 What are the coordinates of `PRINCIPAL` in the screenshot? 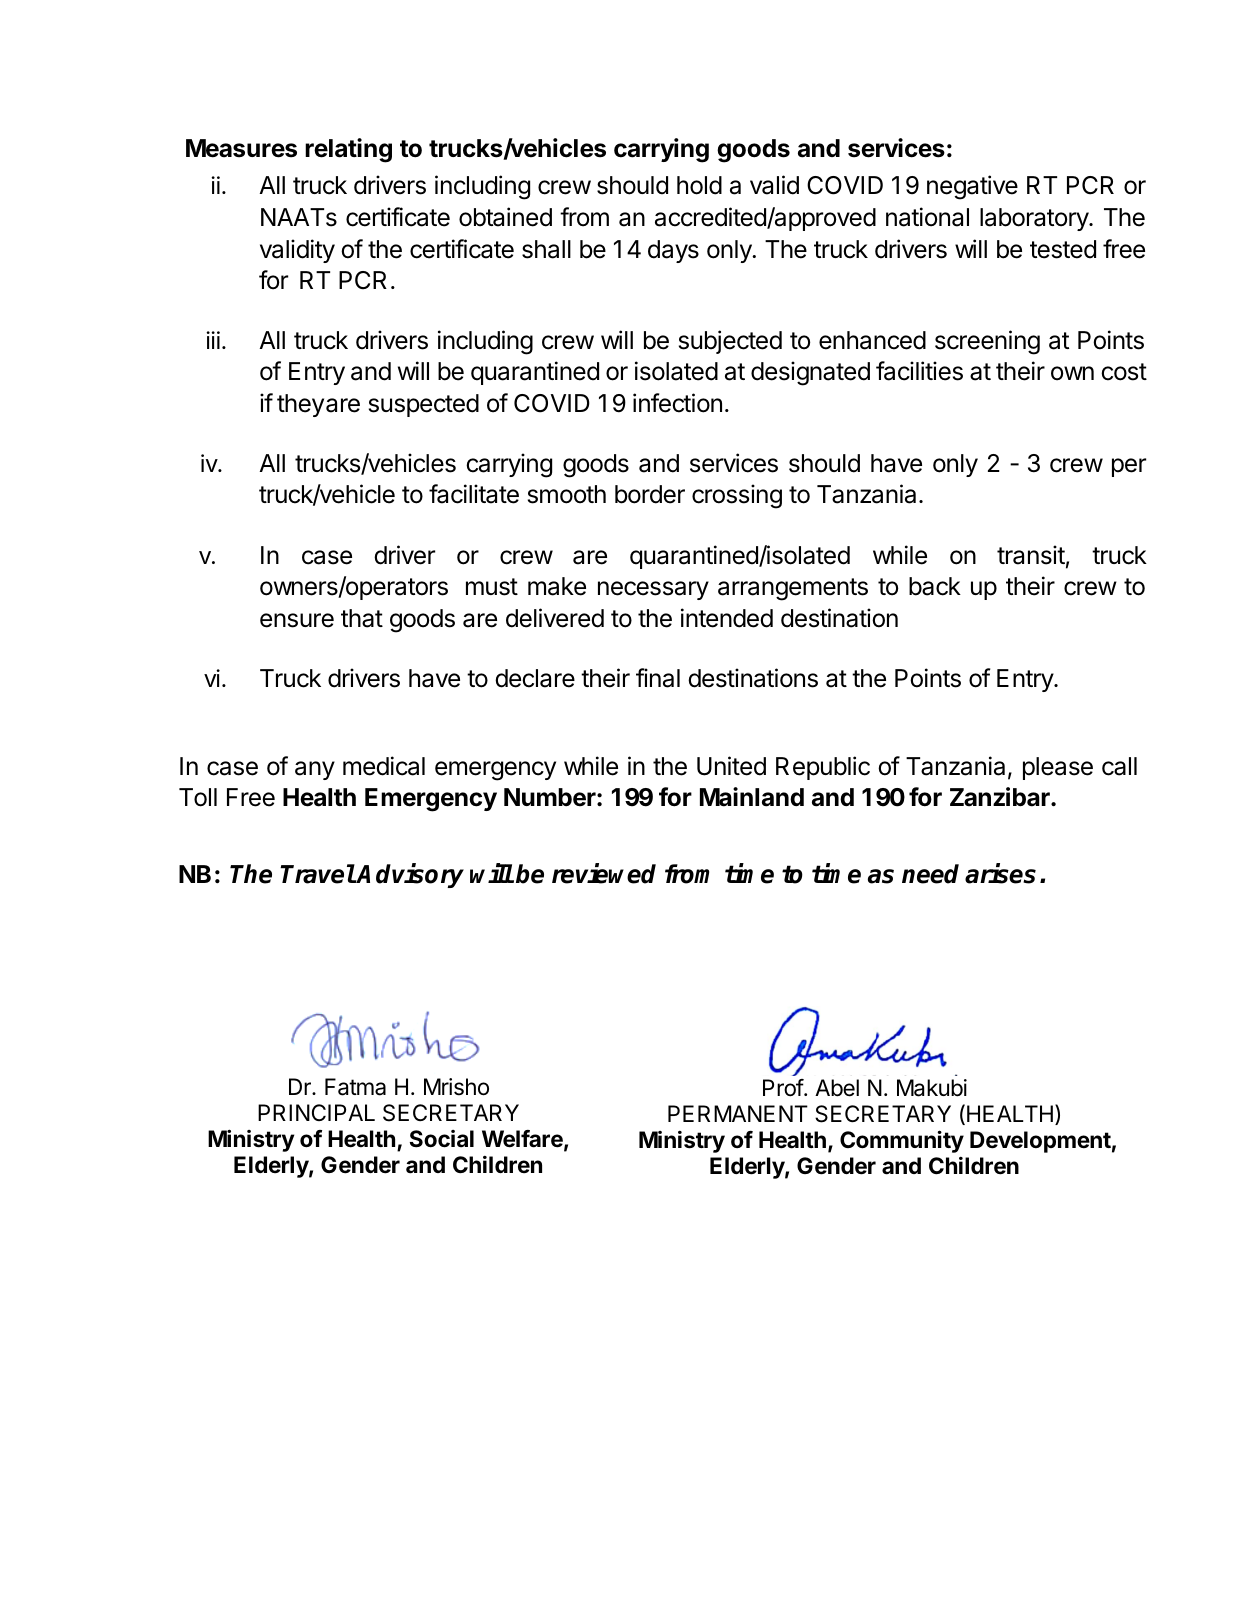 It's located at (316, 1112).
